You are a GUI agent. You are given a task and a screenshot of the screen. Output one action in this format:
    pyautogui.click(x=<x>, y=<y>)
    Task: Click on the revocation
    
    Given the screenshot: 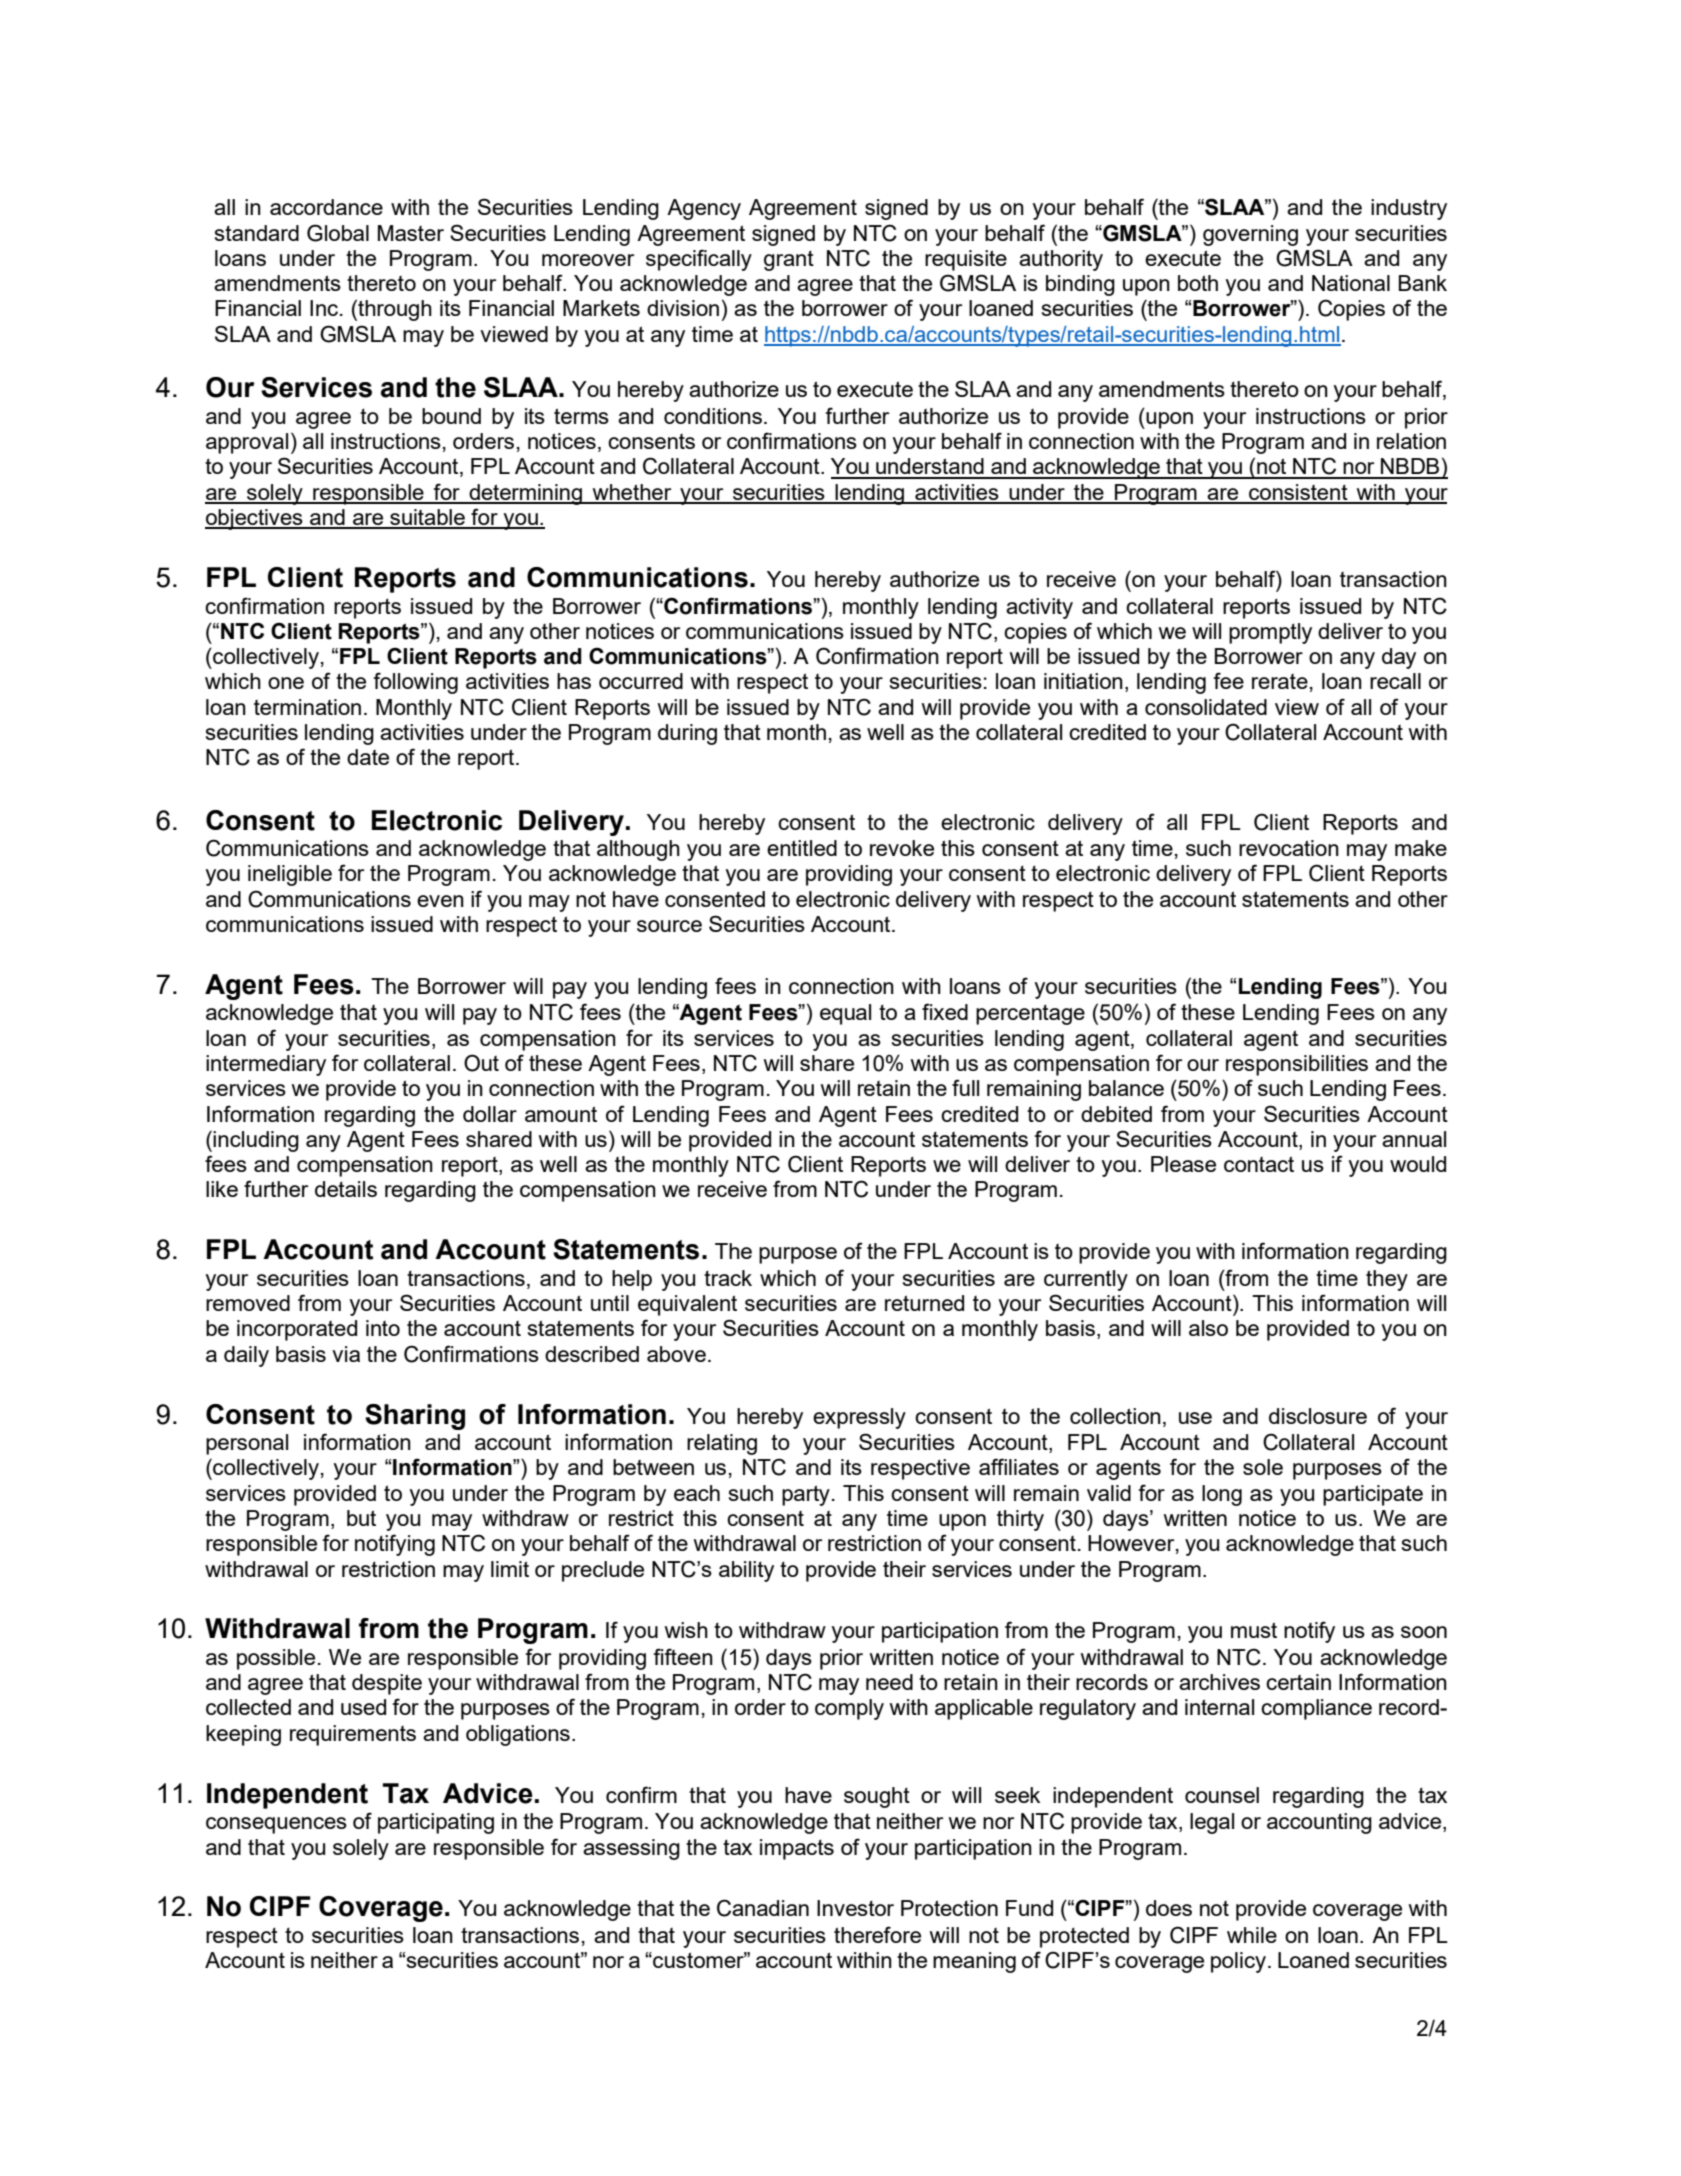 What is the action you would take?
    pyautogui.click(x=1289, y=848)
